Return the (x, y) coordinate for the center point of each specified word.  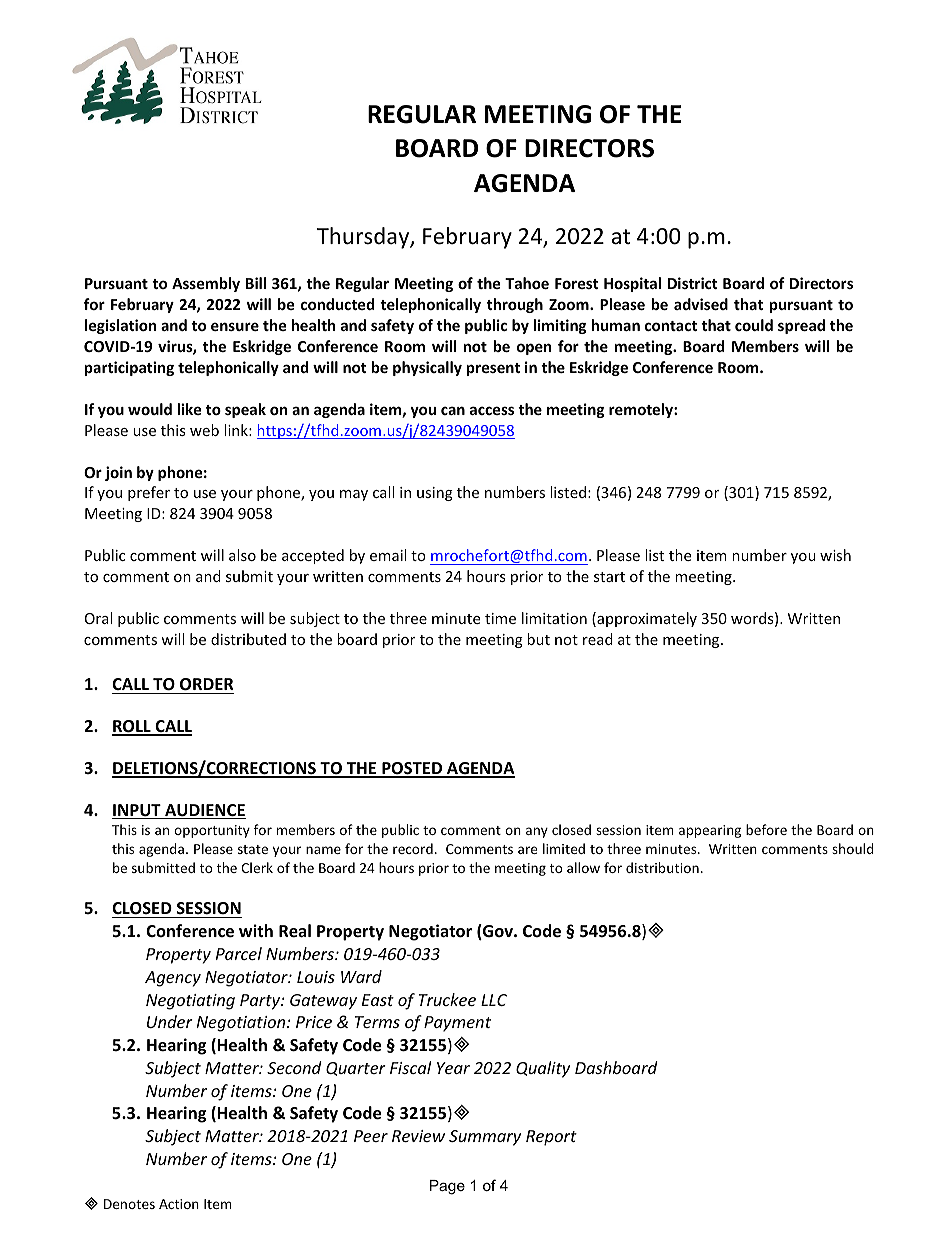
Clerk (257, 867)
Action (179, 1204)
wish (835, 555)
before (766, 829)
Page (447, 1187)
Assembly (206, 284)
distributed (248, 639)
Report (551, 1138)
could (754, 325)
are (527, 850)
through (515, 305)
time (500, 618)
